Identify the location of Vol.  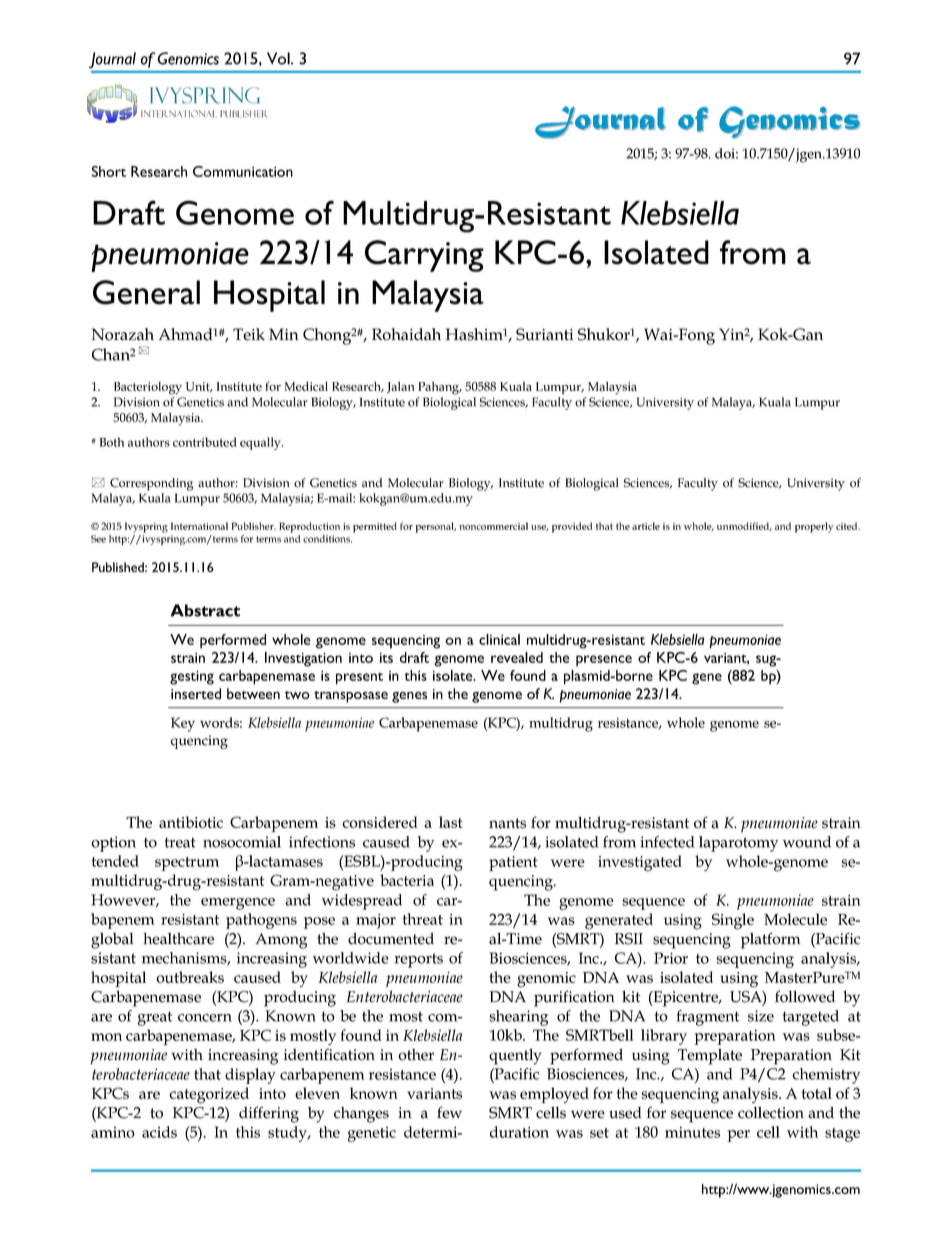
(279, 58).
